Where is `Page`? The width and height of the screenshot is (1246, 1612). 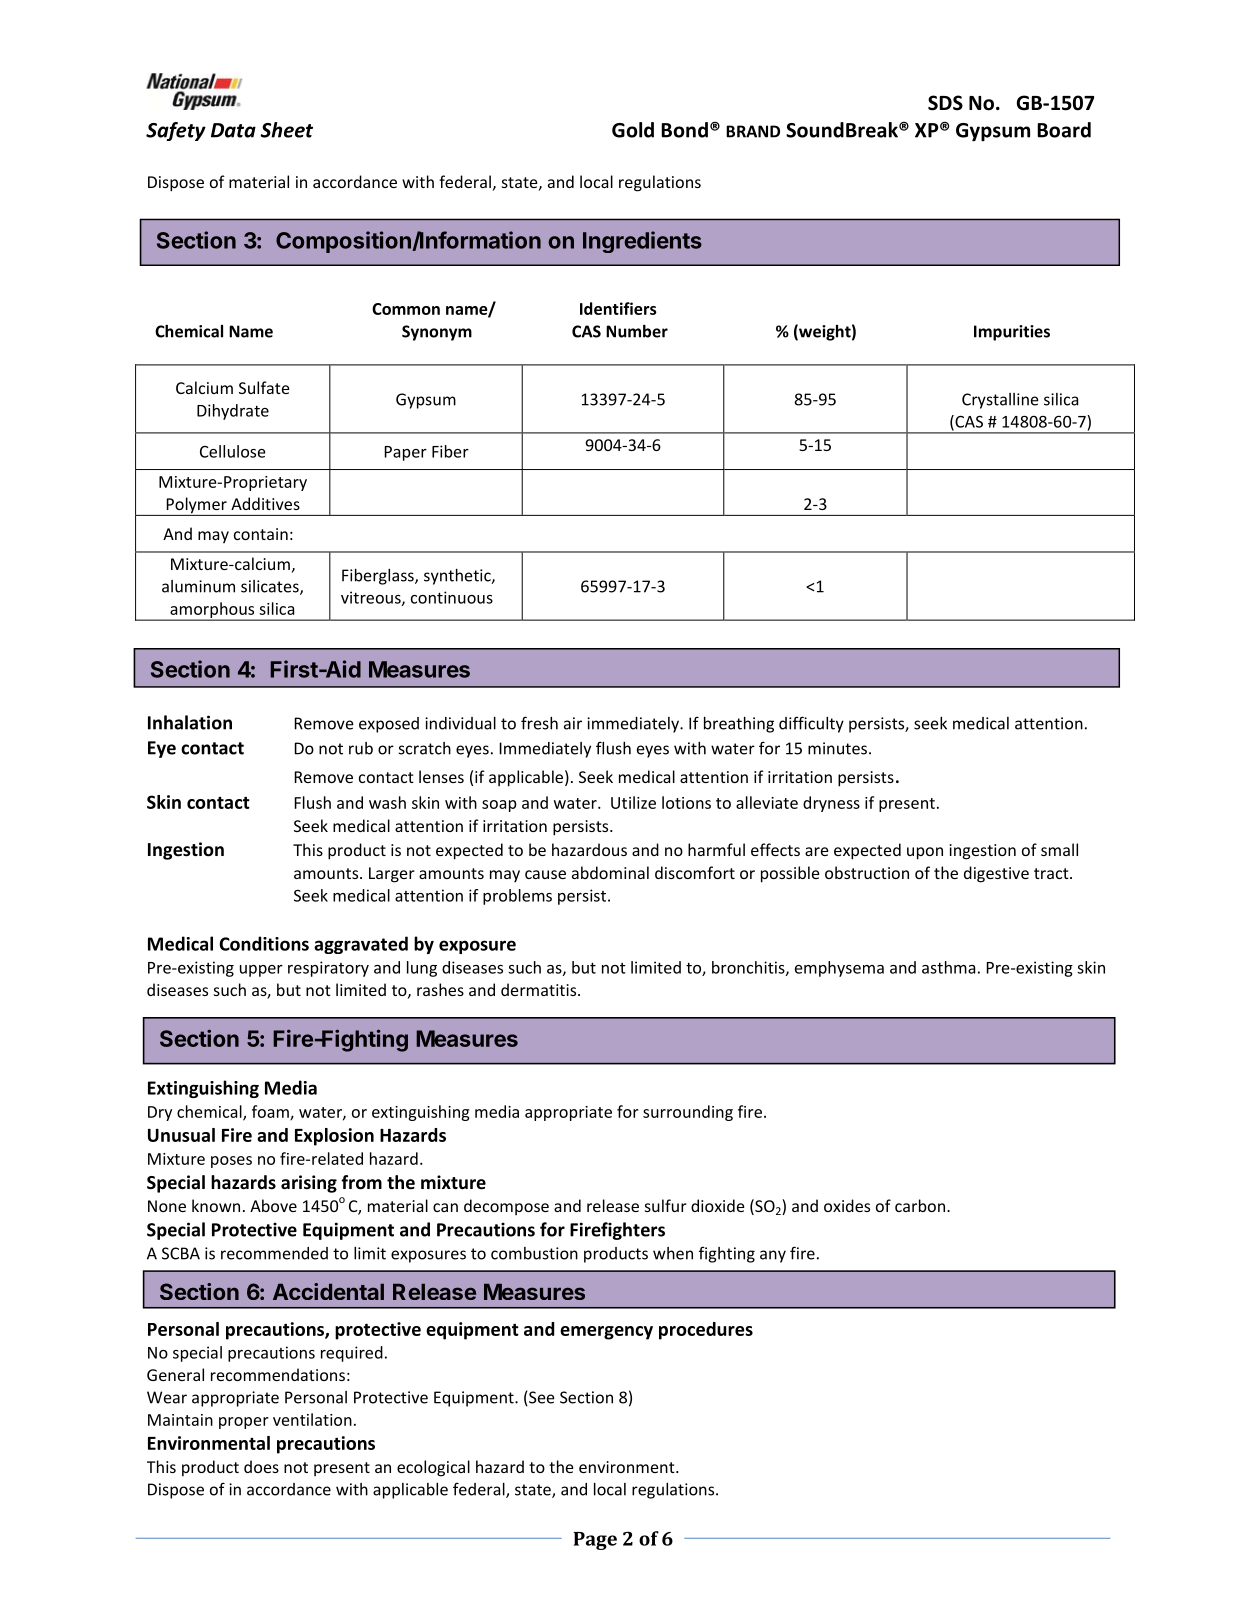 Page is located at coordinates (595, 1541).
